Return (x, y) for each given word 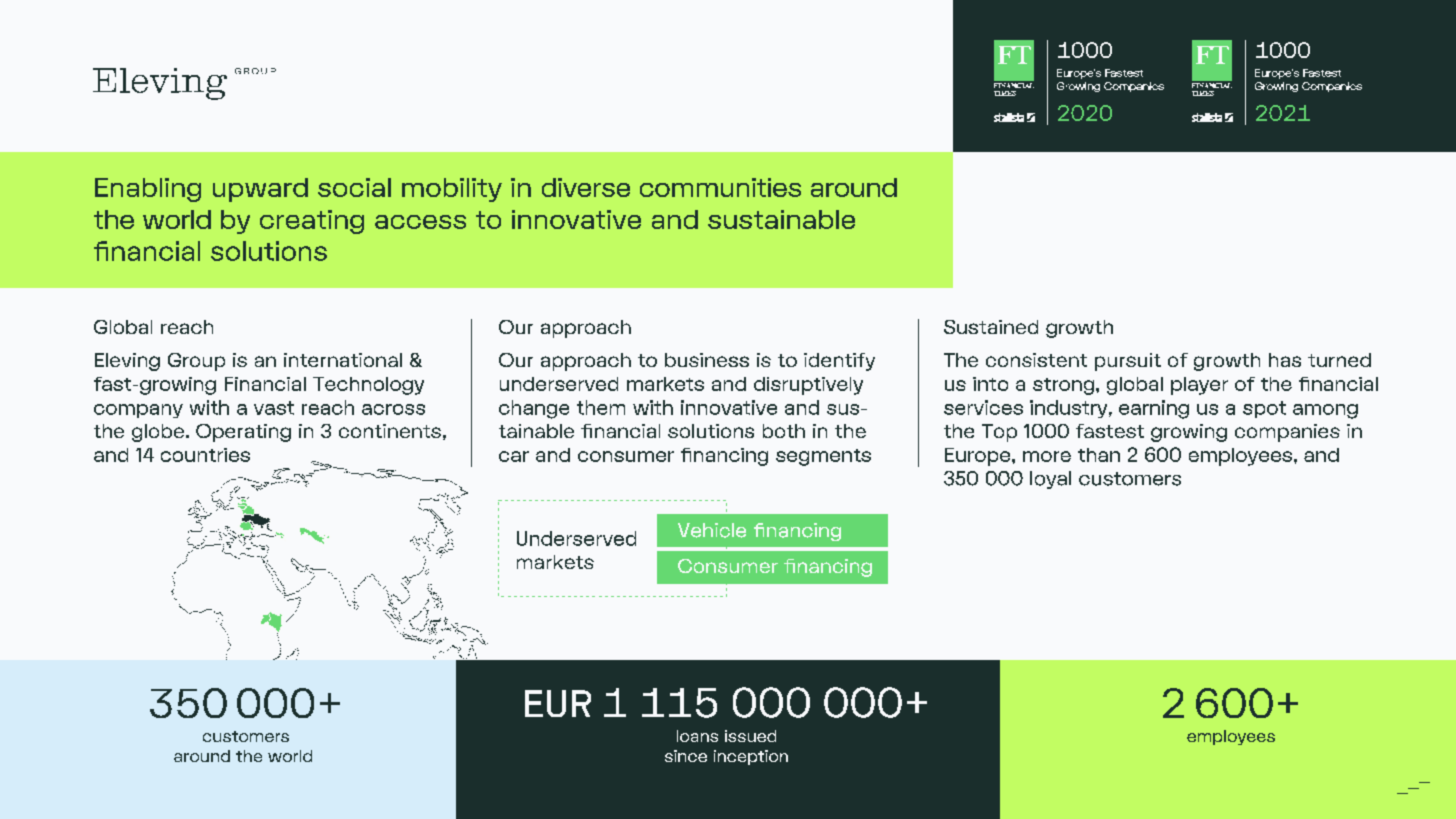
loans (697, 736)
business (707, 360)
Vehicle (712, 530)
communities (720, 187)
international (343, 360)
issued (750, 736)
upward (260, 190)
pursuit (1128, 362)
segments (823, 457)
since (686, 756)
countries (205, 455)
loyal (1050, 480)
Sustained (991, 327)
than (1099, 455)
